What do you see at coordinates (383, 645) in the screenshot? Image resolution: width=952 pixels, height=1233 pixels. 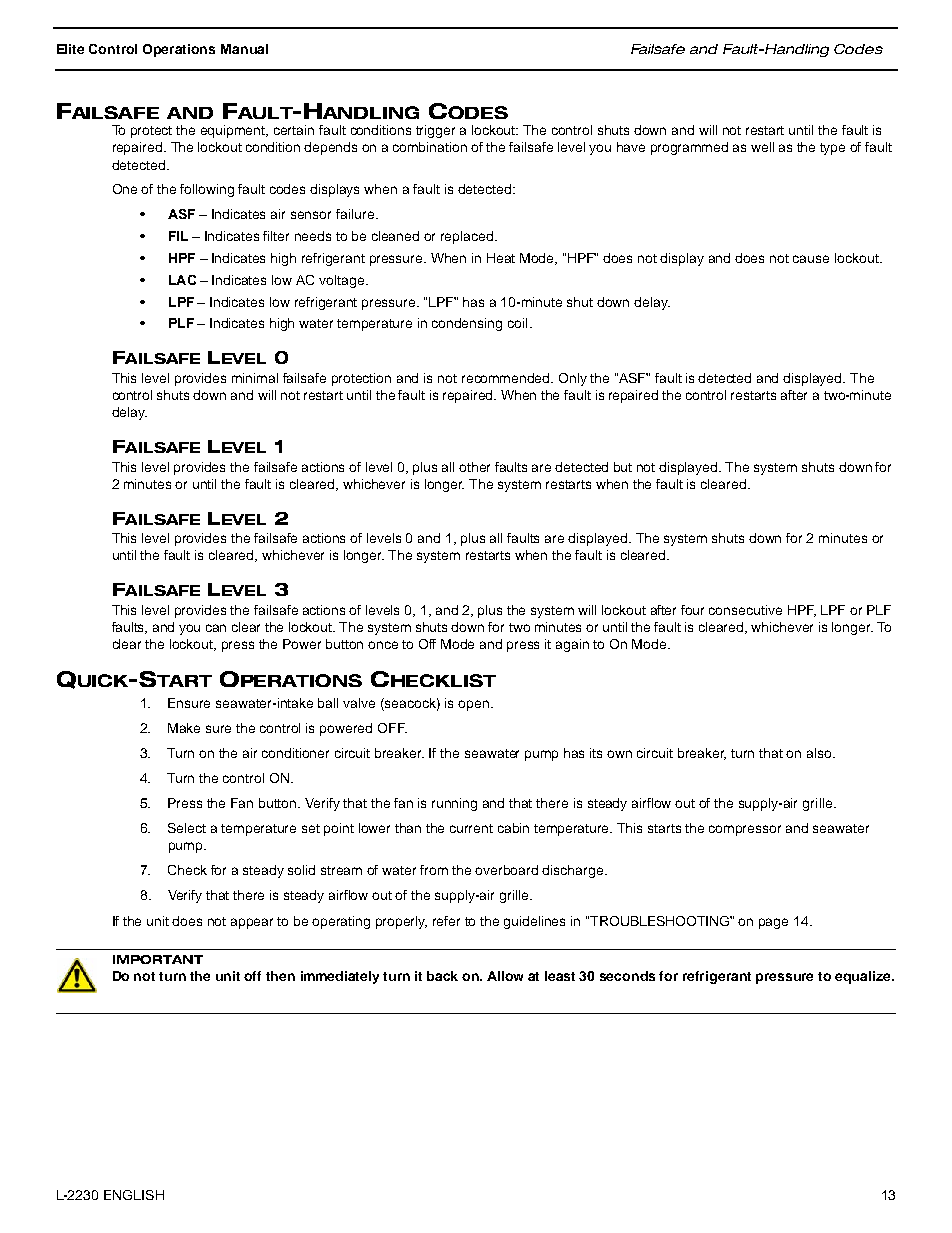 I see `once` at bounding box center [383, 645].
